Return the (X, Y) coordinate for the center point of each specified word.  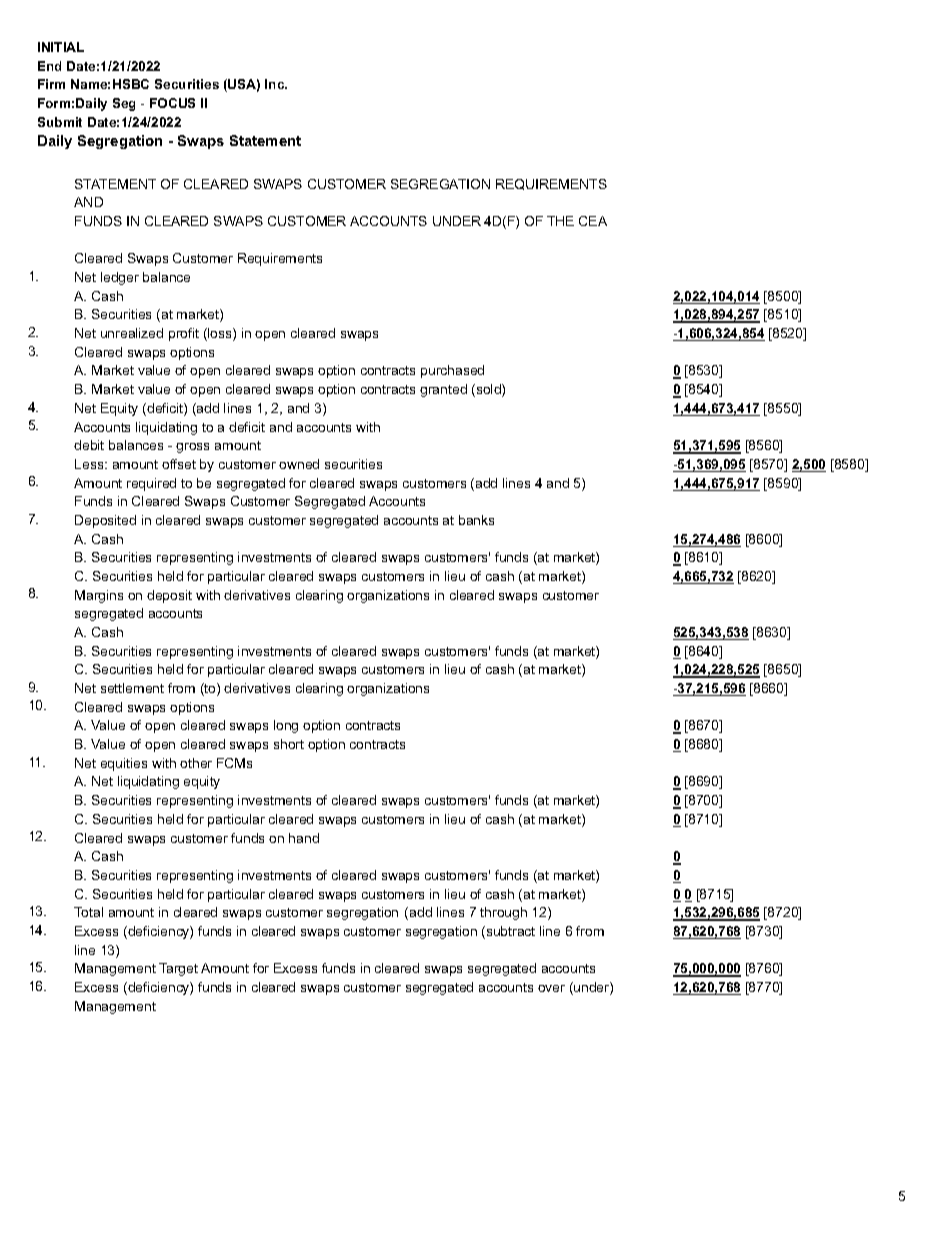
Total (88, 912)
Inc (276, 84)
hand (304, 838)
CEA (593, 221)
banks (476, 520)
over (551, 988)
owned (299, 464)
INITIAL (61, 47)
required (151, 484)
